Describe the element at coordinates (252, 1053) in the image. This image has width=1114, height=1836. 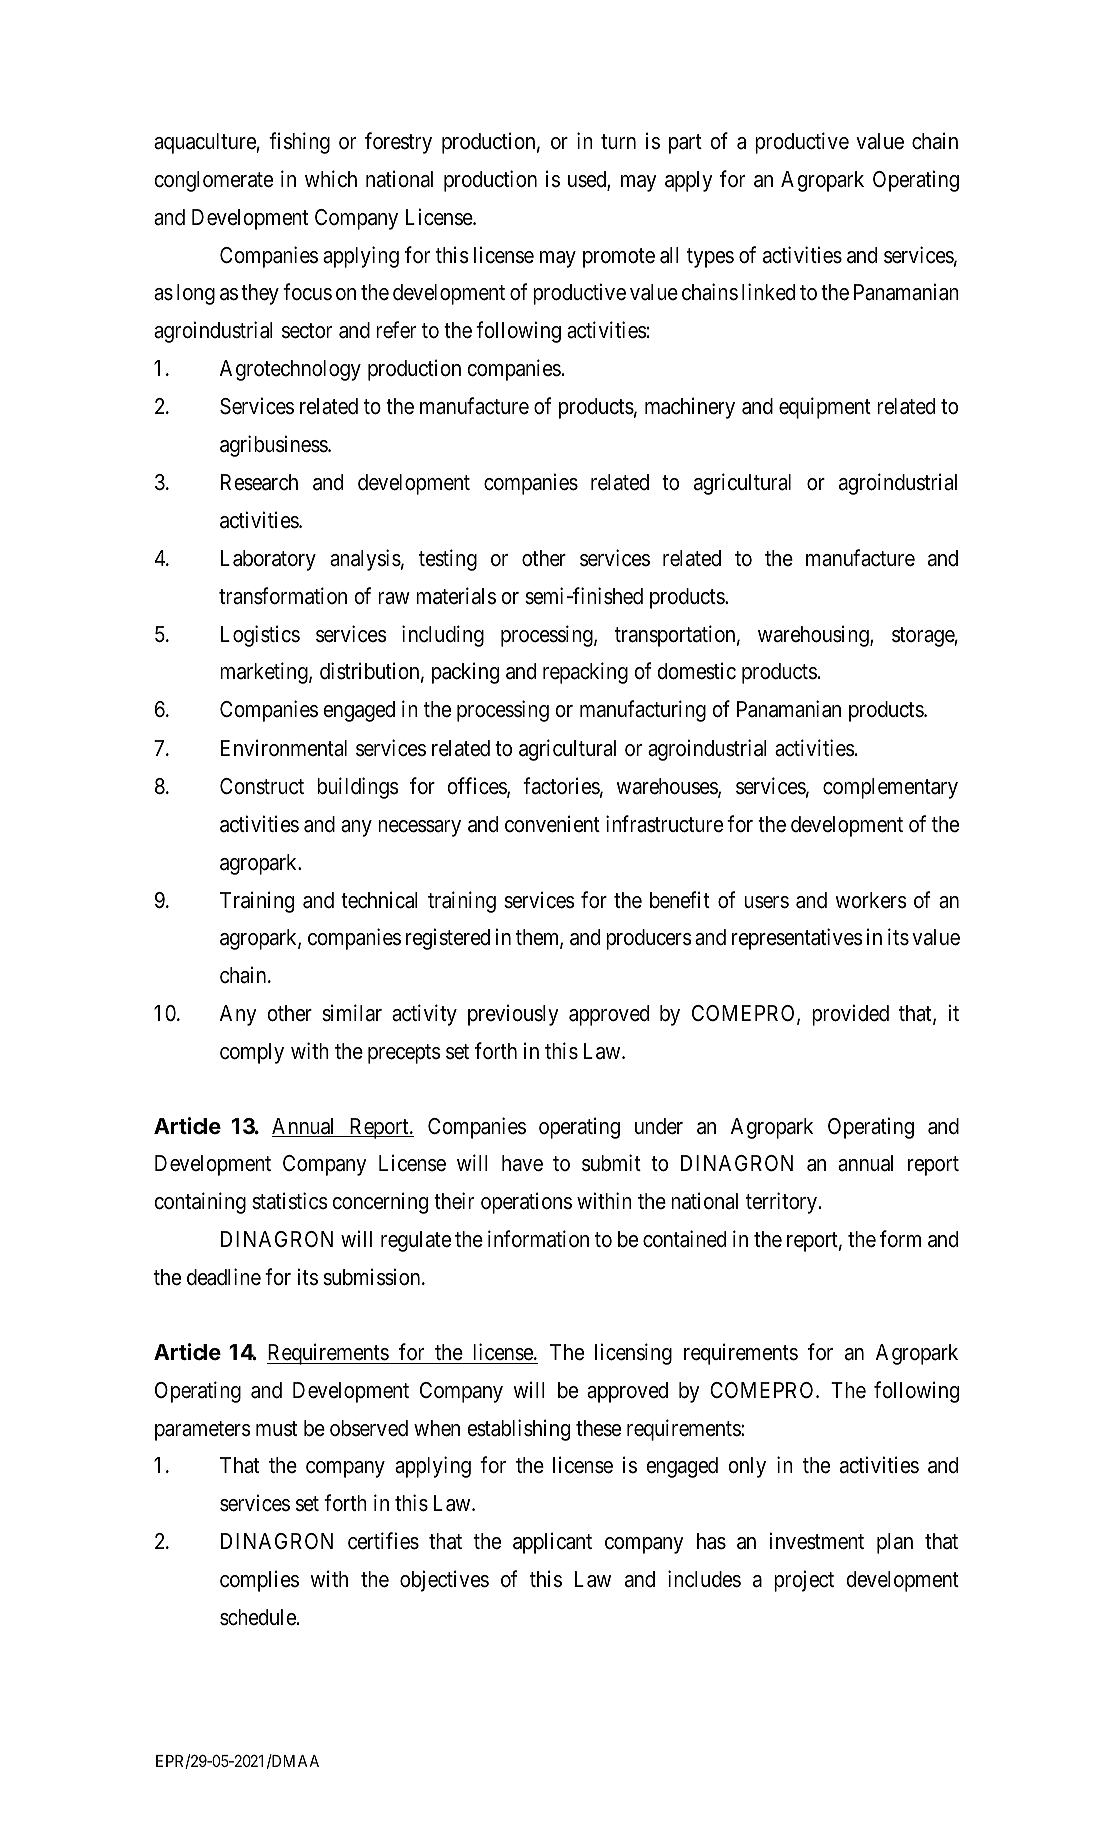
I see `comply` at that location.
